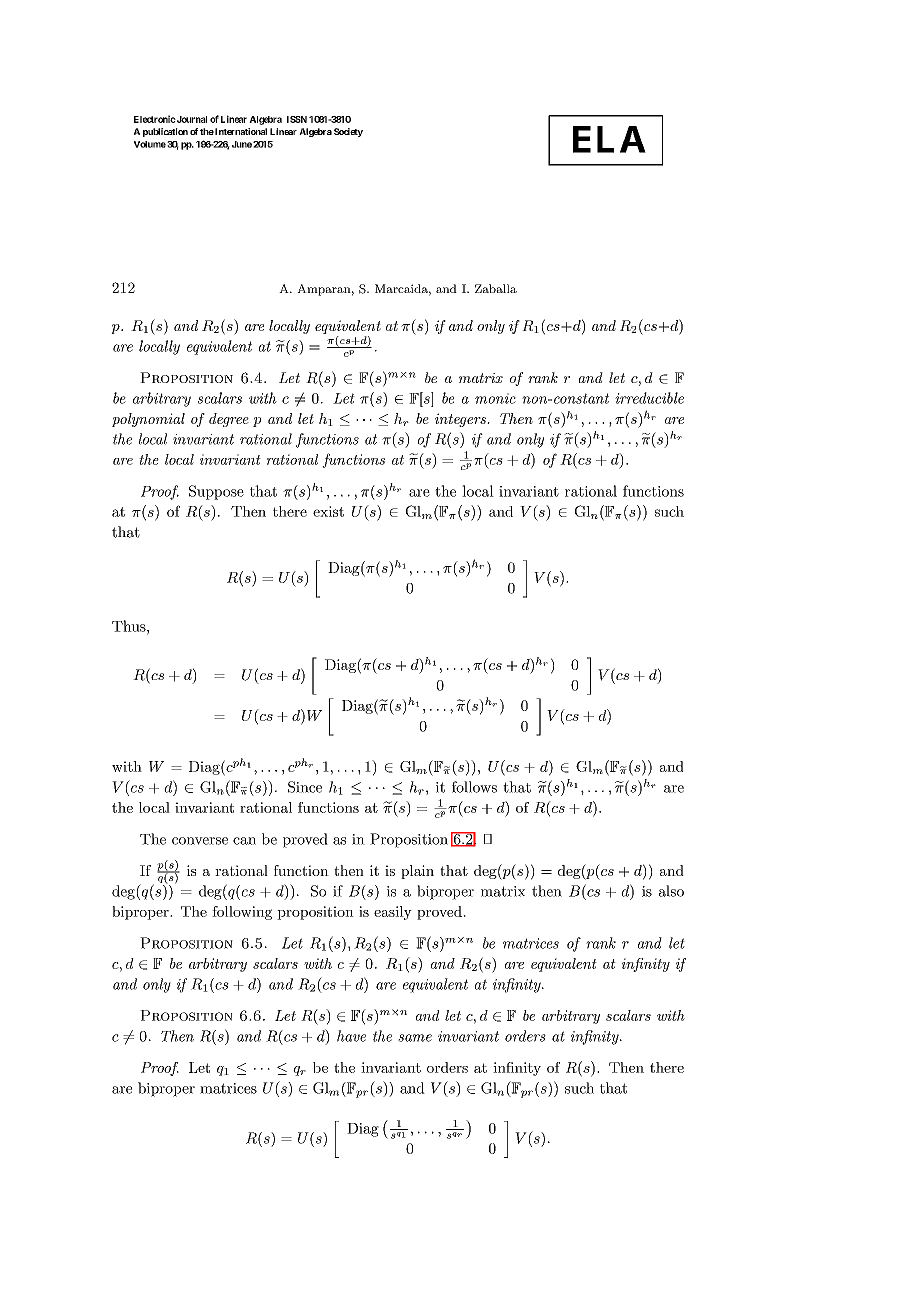 The image size is (924, 1308). Describe the element at coordinates (165, 132) in the screenshot. I see `publication` at that location.
